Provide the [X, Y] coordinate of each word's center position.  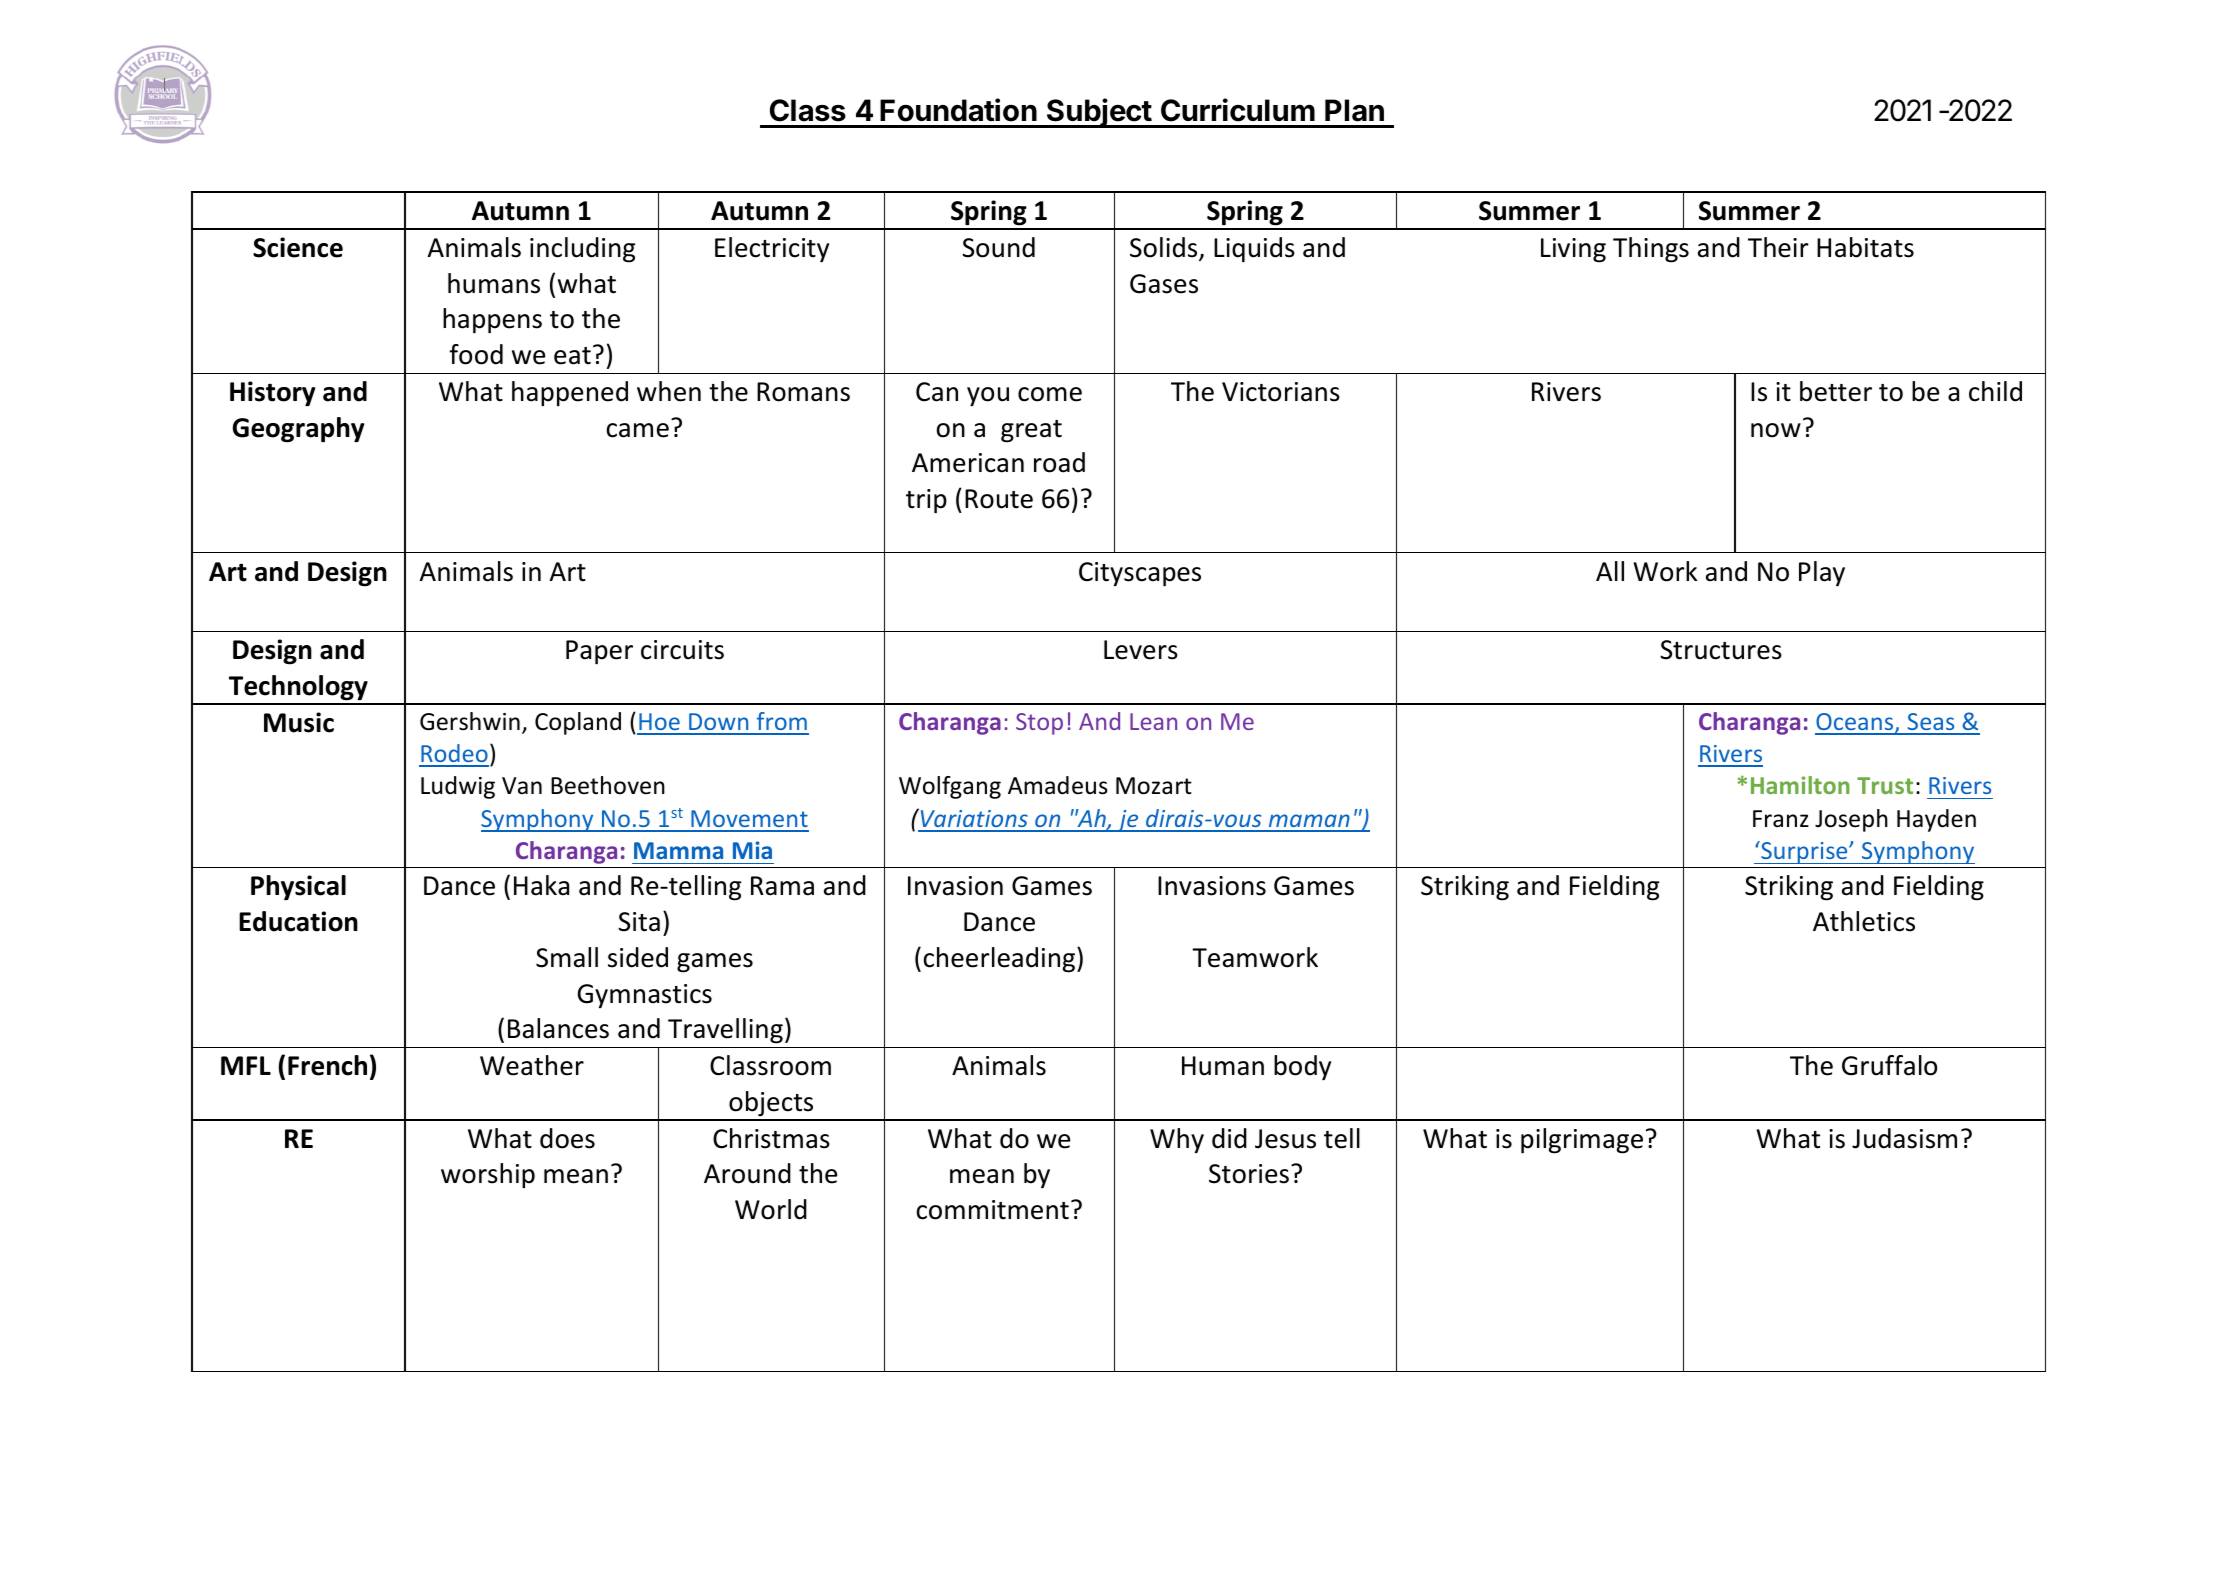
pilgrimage [1582, 1141]
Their [1778, 247]
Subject [1099, 113]
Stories [1249, 1174]
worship [488, 1176]
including [582, 250]
